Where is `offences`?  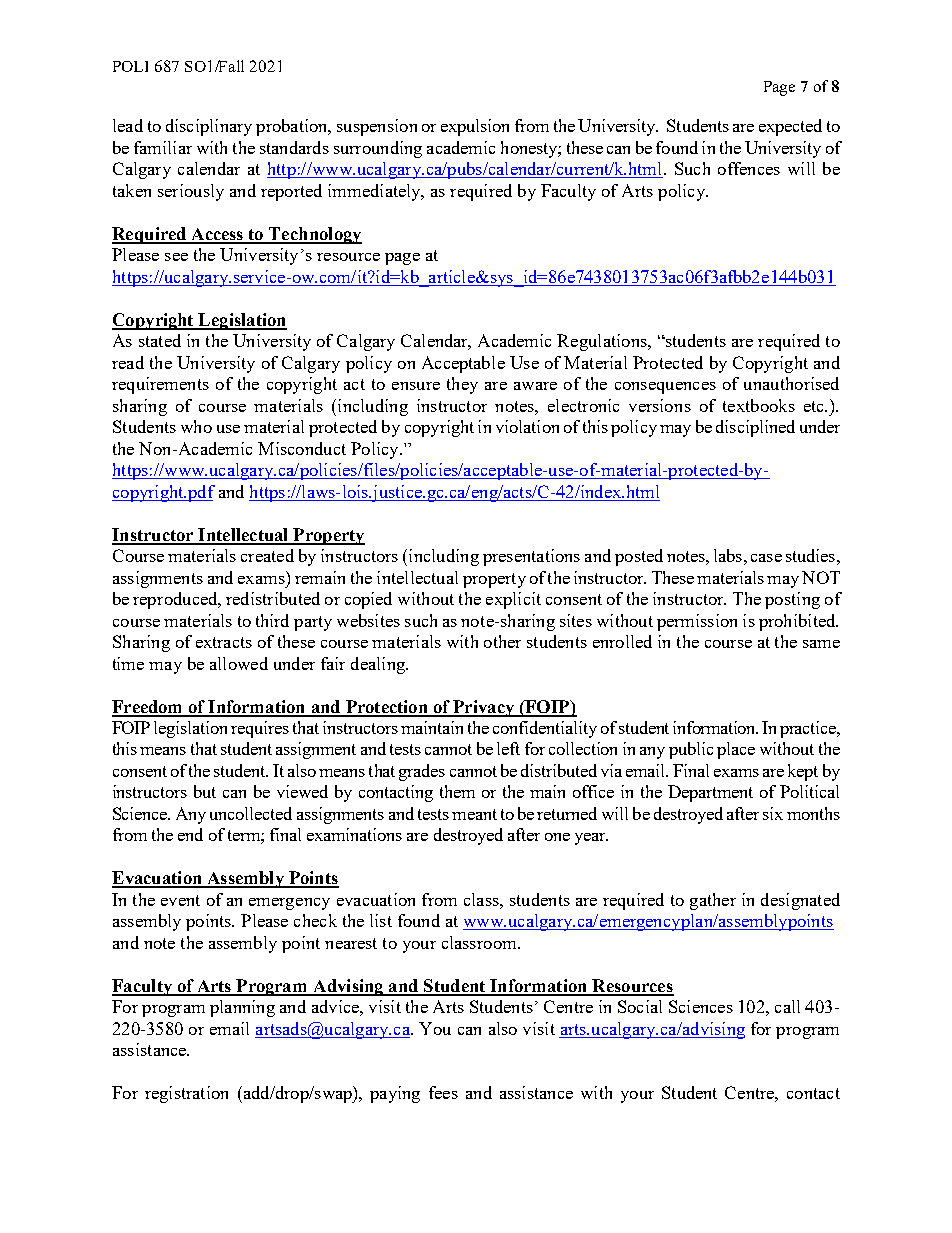 offences is located at coordinates (749, 168).
